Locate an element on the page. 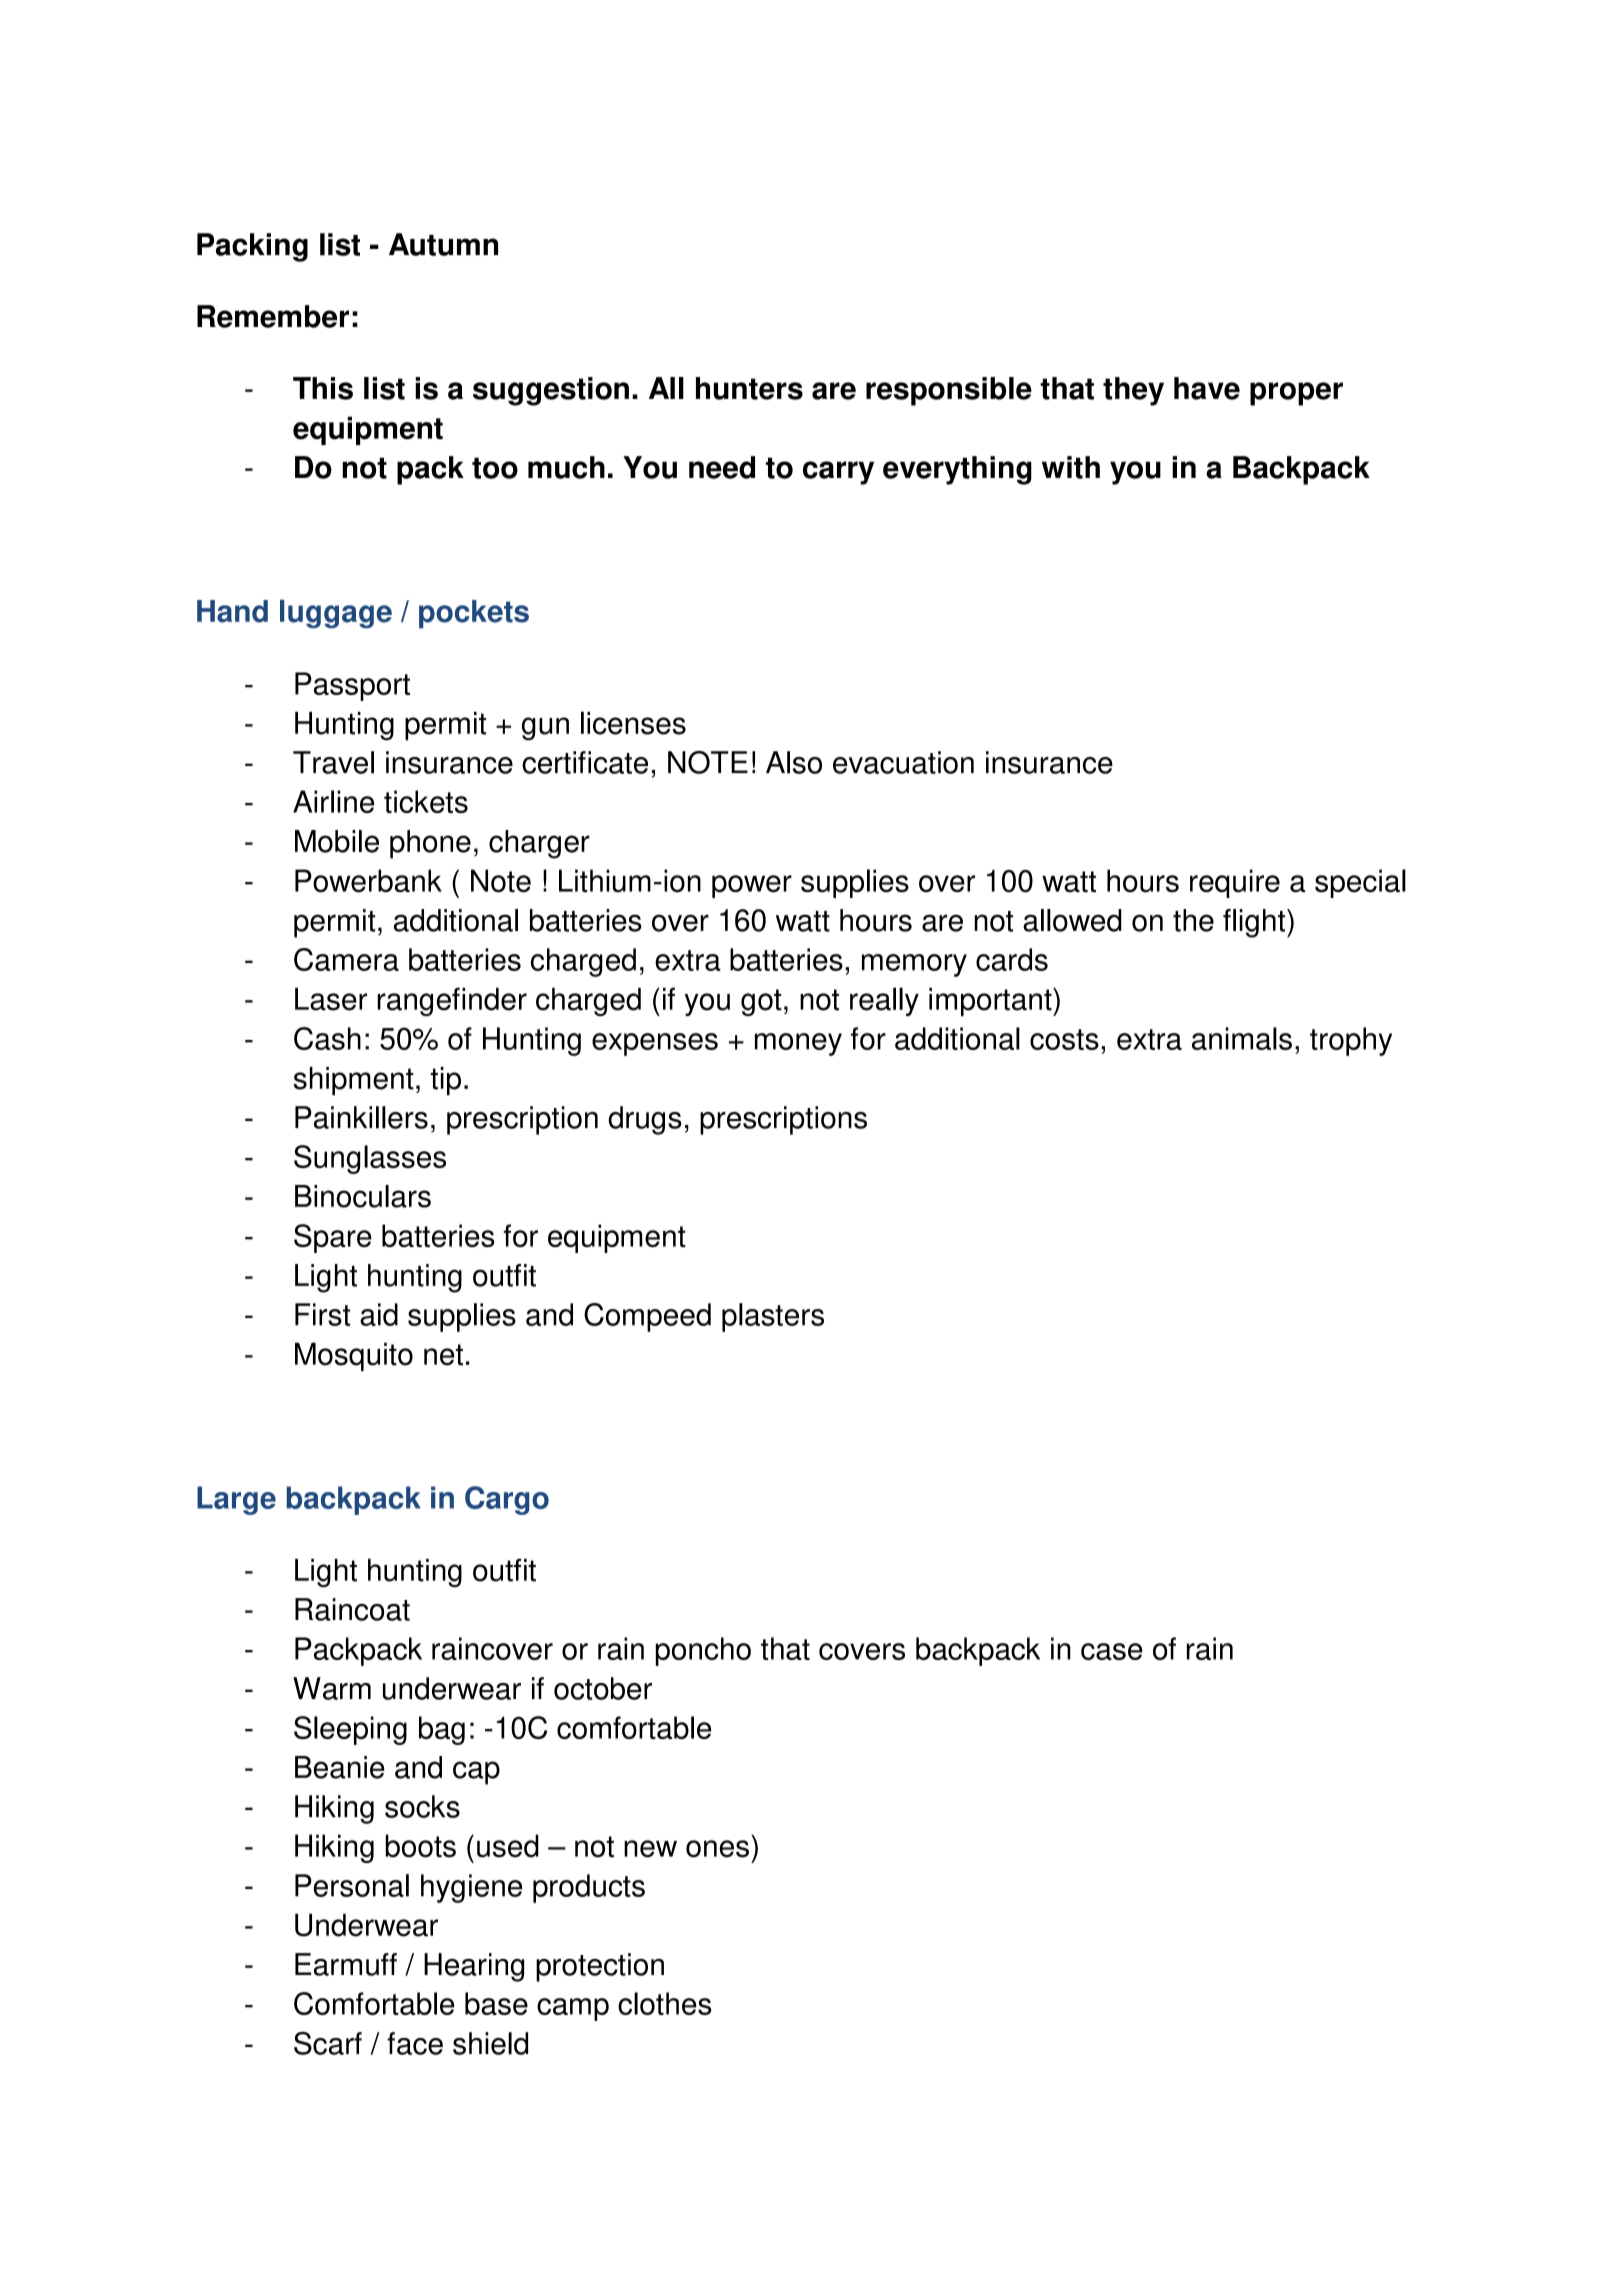  hunters is located at coordinates (749, 388).
